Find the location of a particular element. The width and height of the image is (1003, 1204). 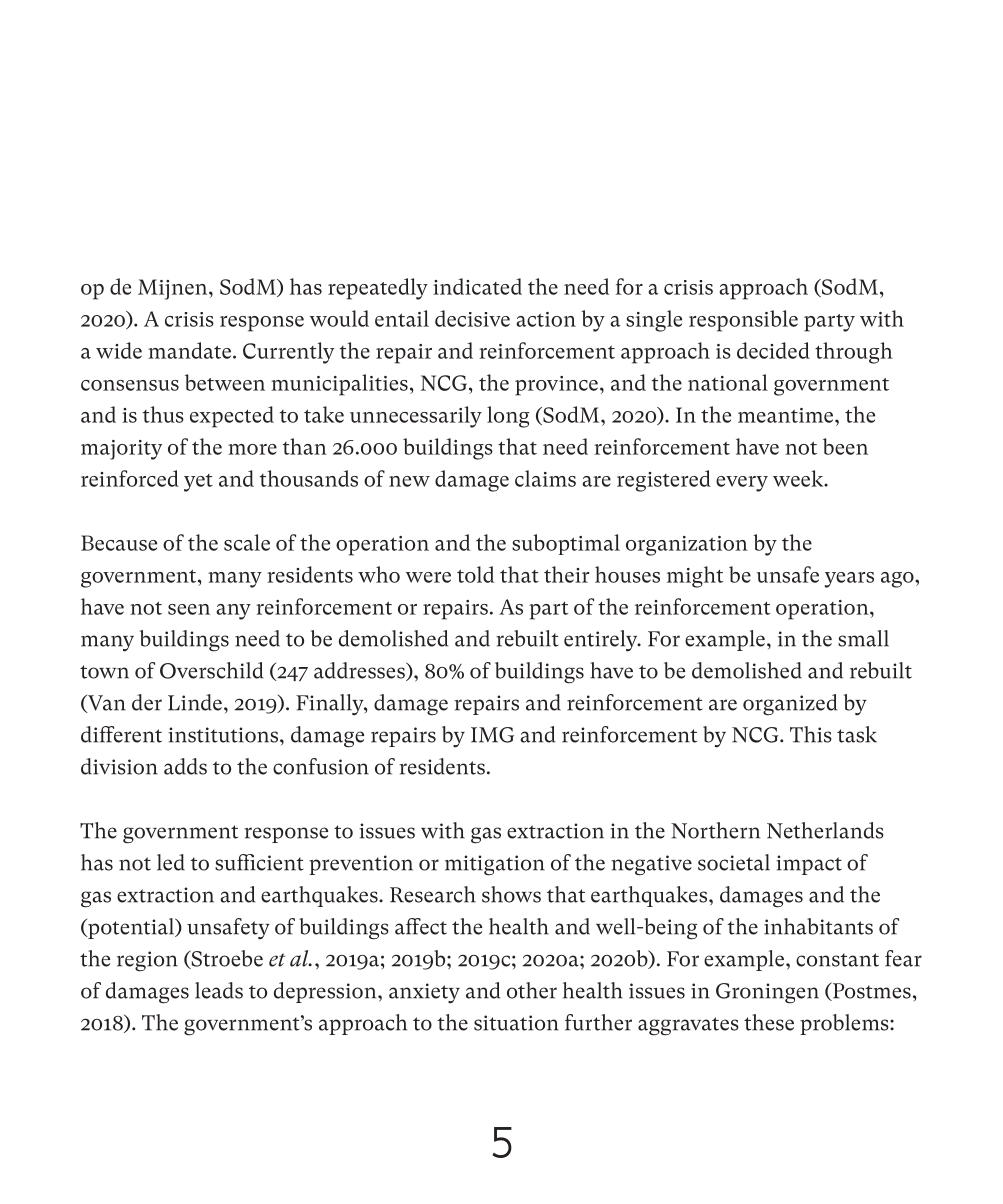

entirely is located at coordinates (602, 641).
